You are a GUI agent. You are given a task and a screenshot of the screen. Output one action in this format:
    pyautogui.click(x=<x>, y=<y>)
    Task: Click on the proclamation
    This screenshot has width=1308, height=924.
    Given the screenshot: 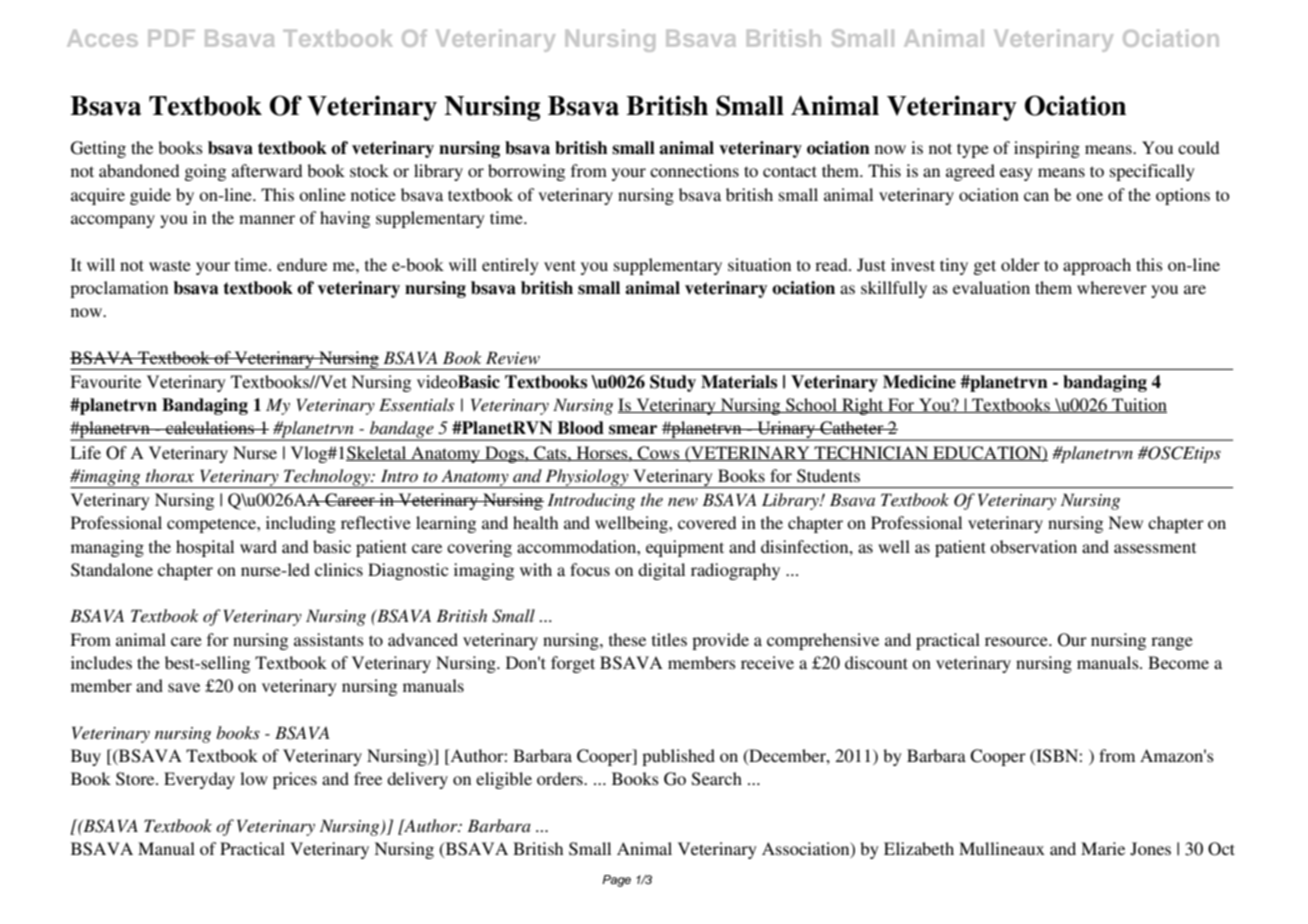 What is the action you would take?
    pyautogui.click(x=119, y=289)
